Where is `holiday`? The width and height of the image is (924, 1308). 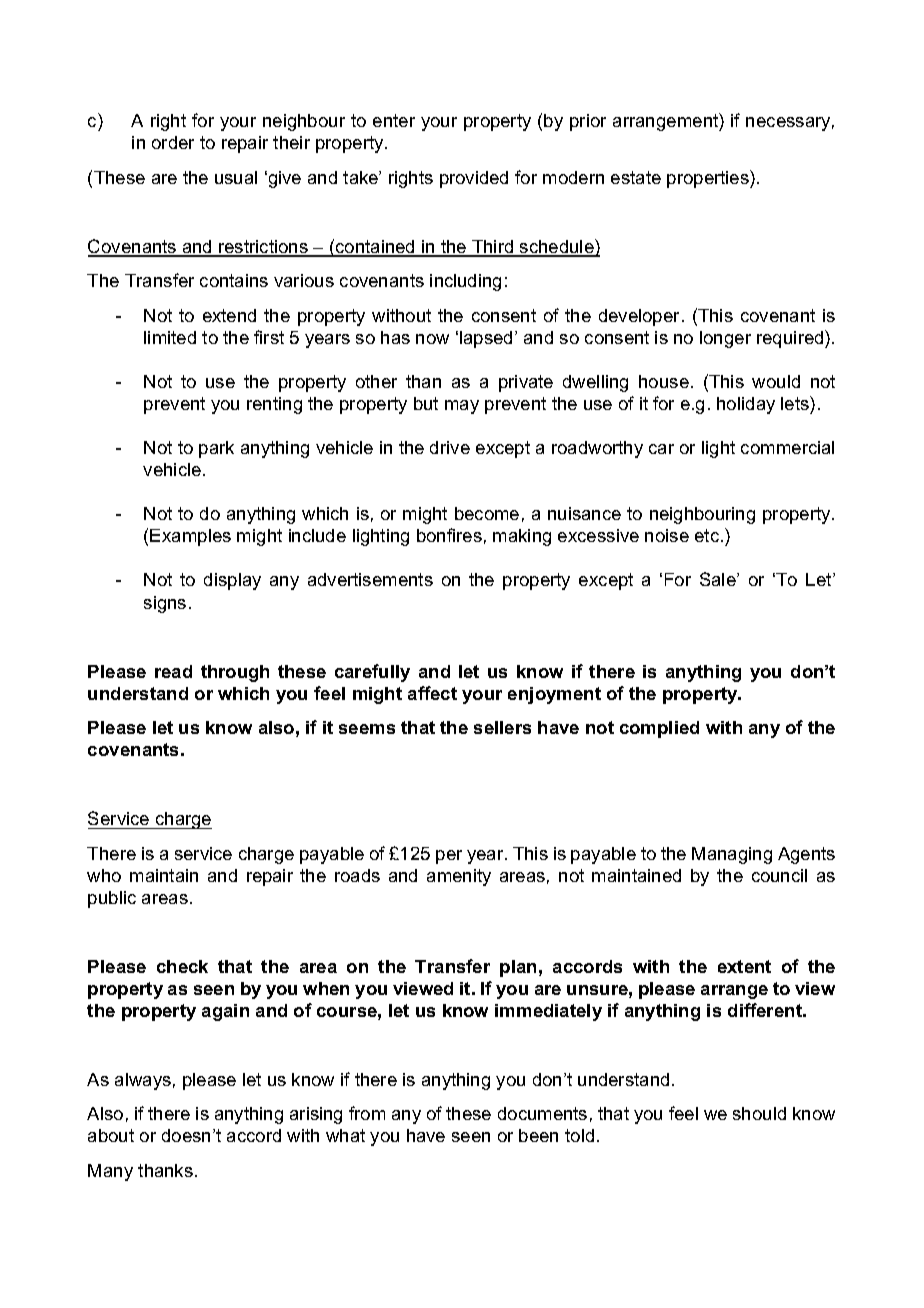
holiday is located at coordinates (746, 405).
